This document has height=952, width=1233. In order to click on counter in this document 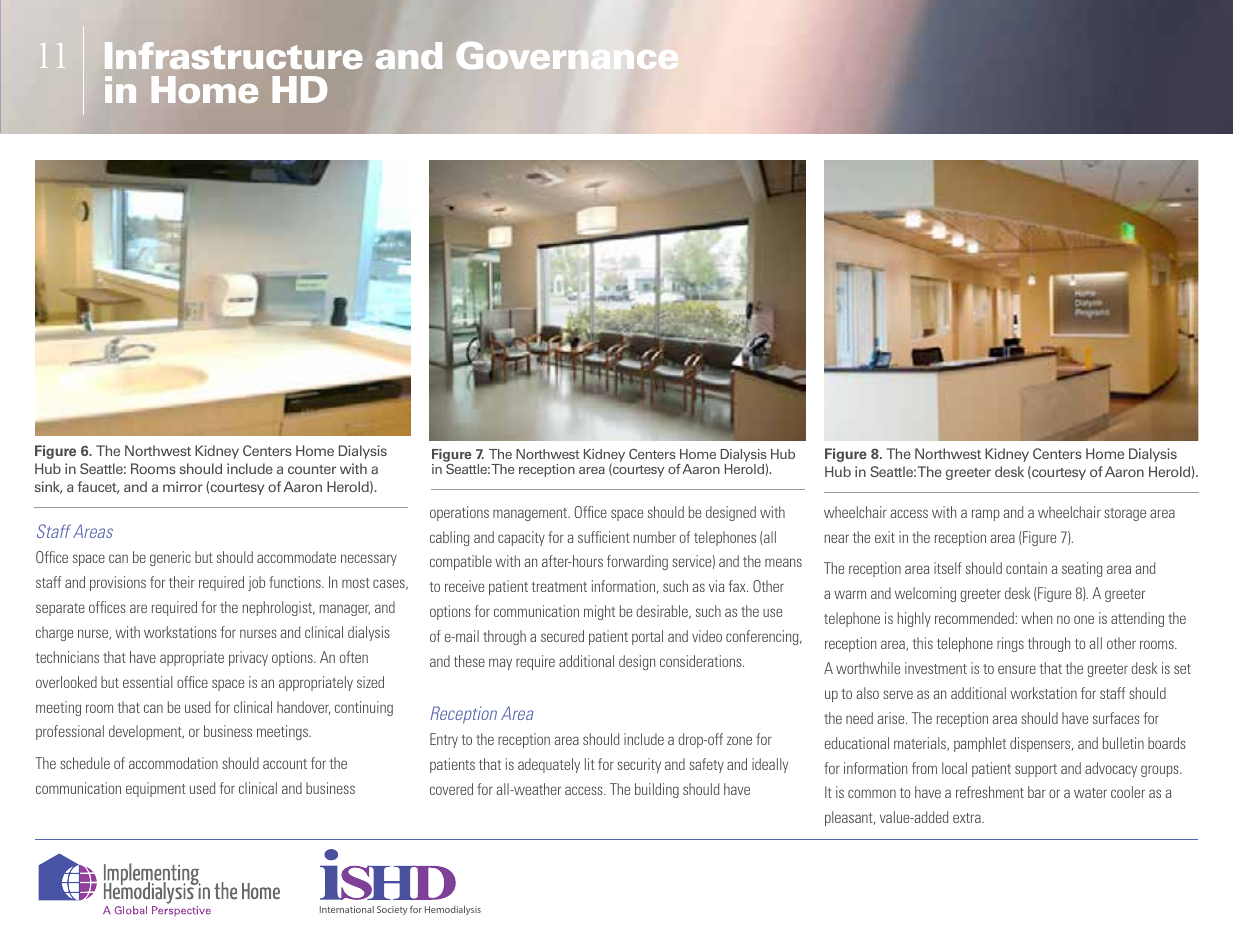, I will do `click(312, 469)`.
